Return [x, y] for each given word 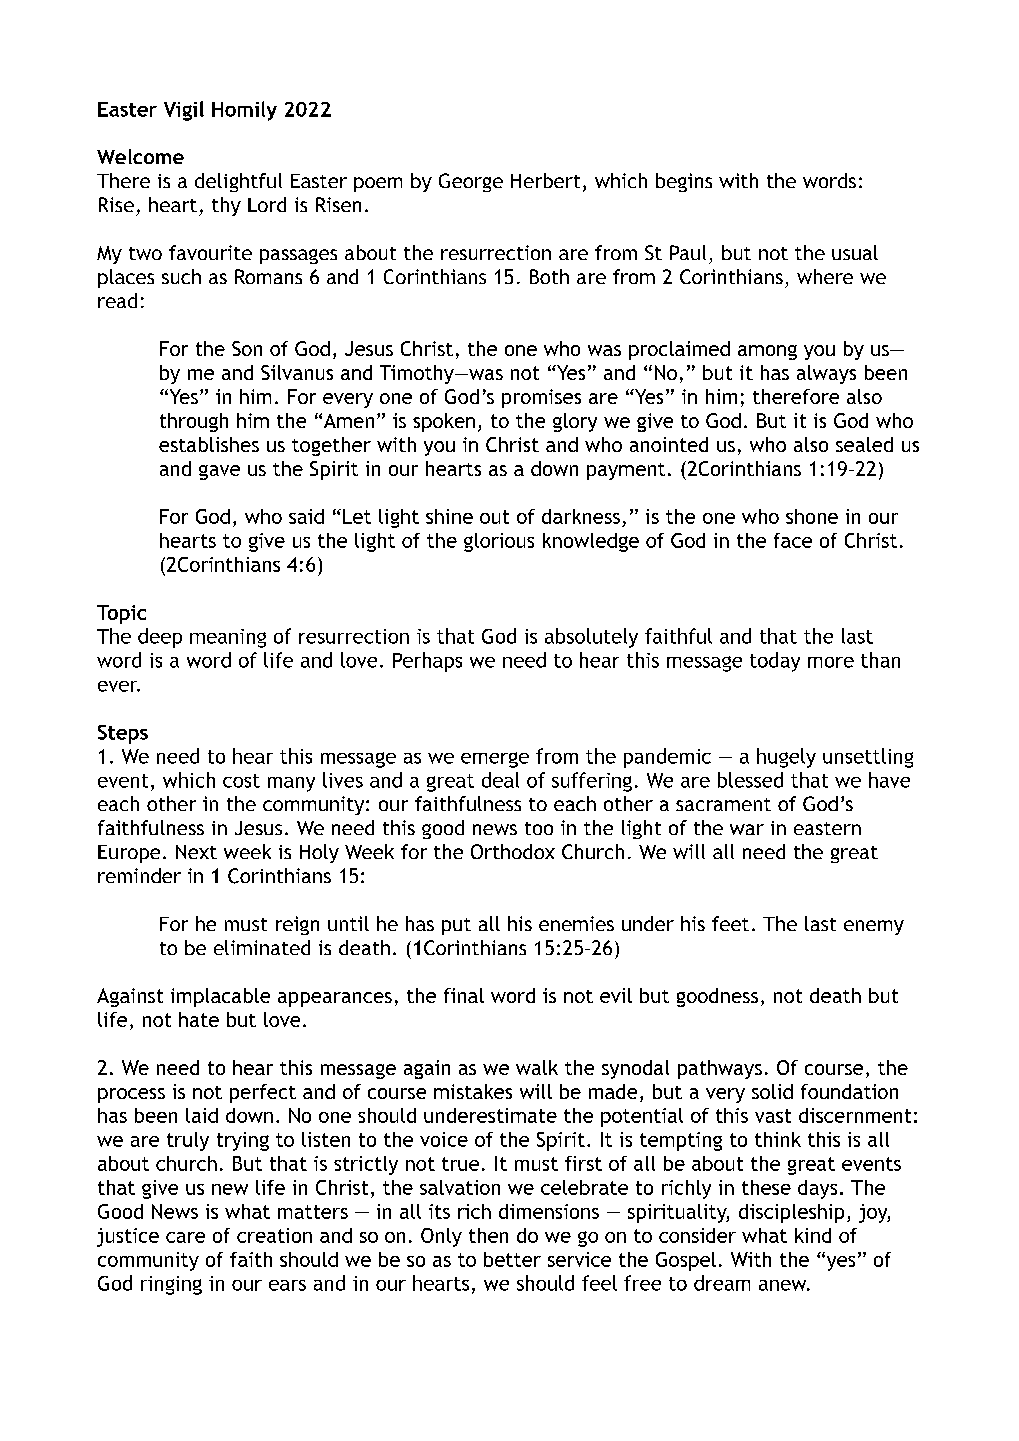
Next [196, 852]
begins [684, 182]
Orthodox [513, 851]
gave [219, 472]
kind [813, 1235]
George [471, 182]
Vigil [184, 111]
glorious [499, 542]
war [747, 829]
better [512, 1259]
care [185, 1237]
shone [812, 516]
